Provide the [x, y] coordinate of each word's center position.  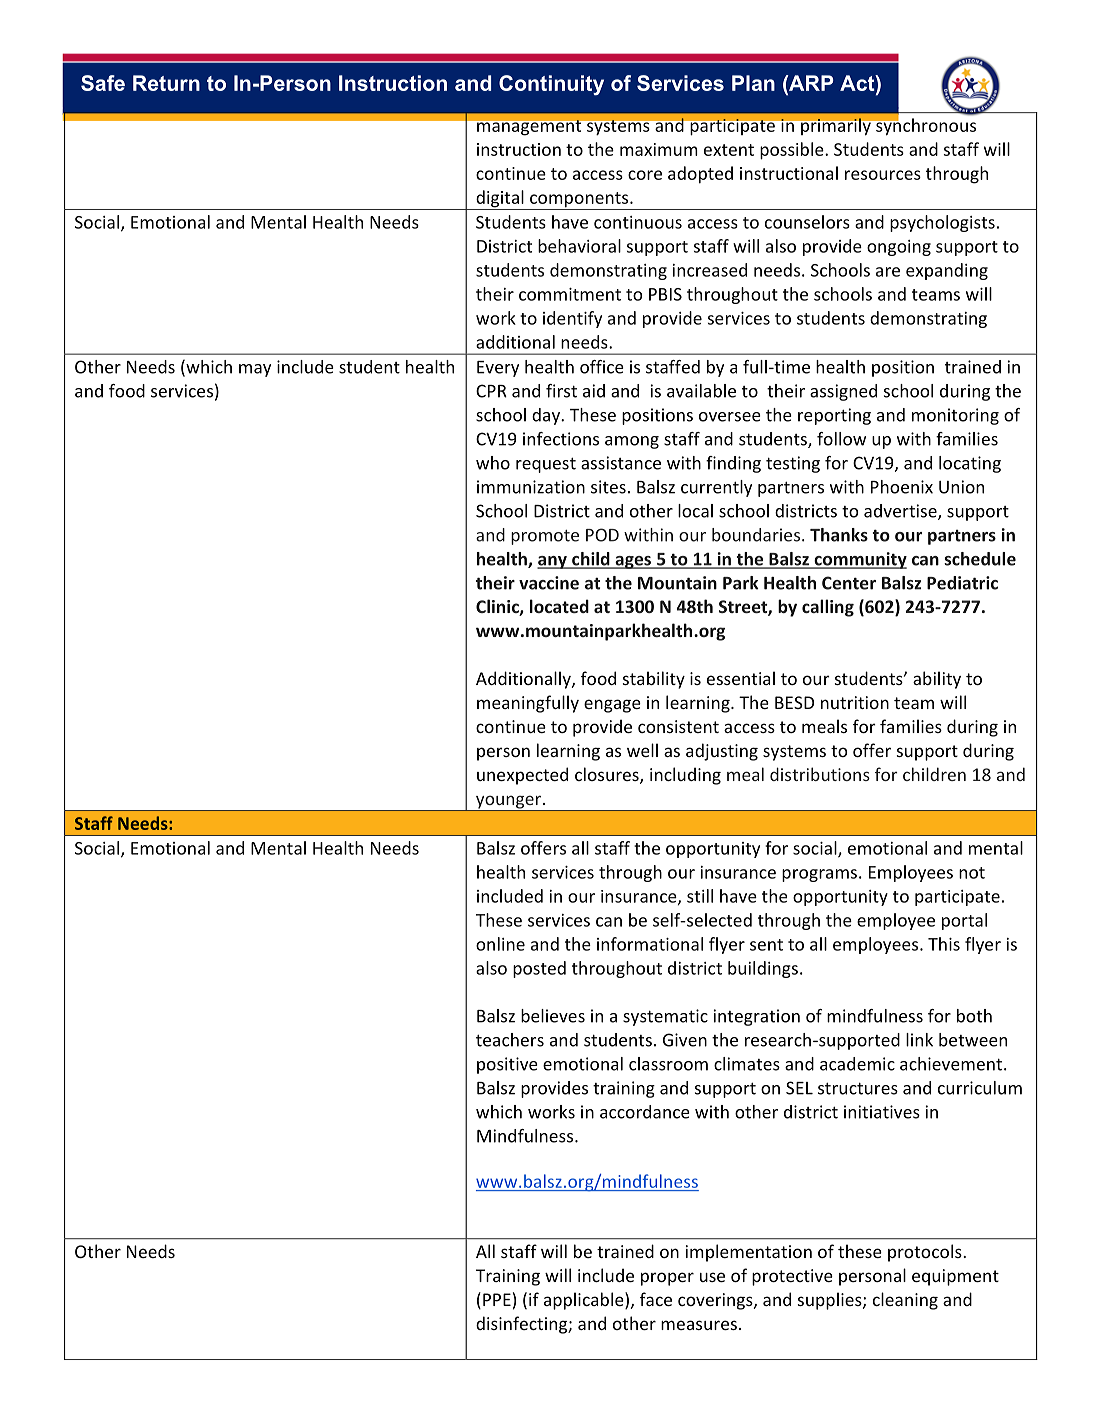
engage [612, 706]
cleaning [905, 1301]
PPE [497, 1299]
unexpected [522, 776]
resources [883, 175]
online [500, 944]
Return [166, 83]
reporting [834, 416]
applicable [585, 1301]
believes [553, 1016]
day [547, 416]
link [919, 1040]
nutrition [855, 702]
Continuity [551, 85]
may [255, 370]
